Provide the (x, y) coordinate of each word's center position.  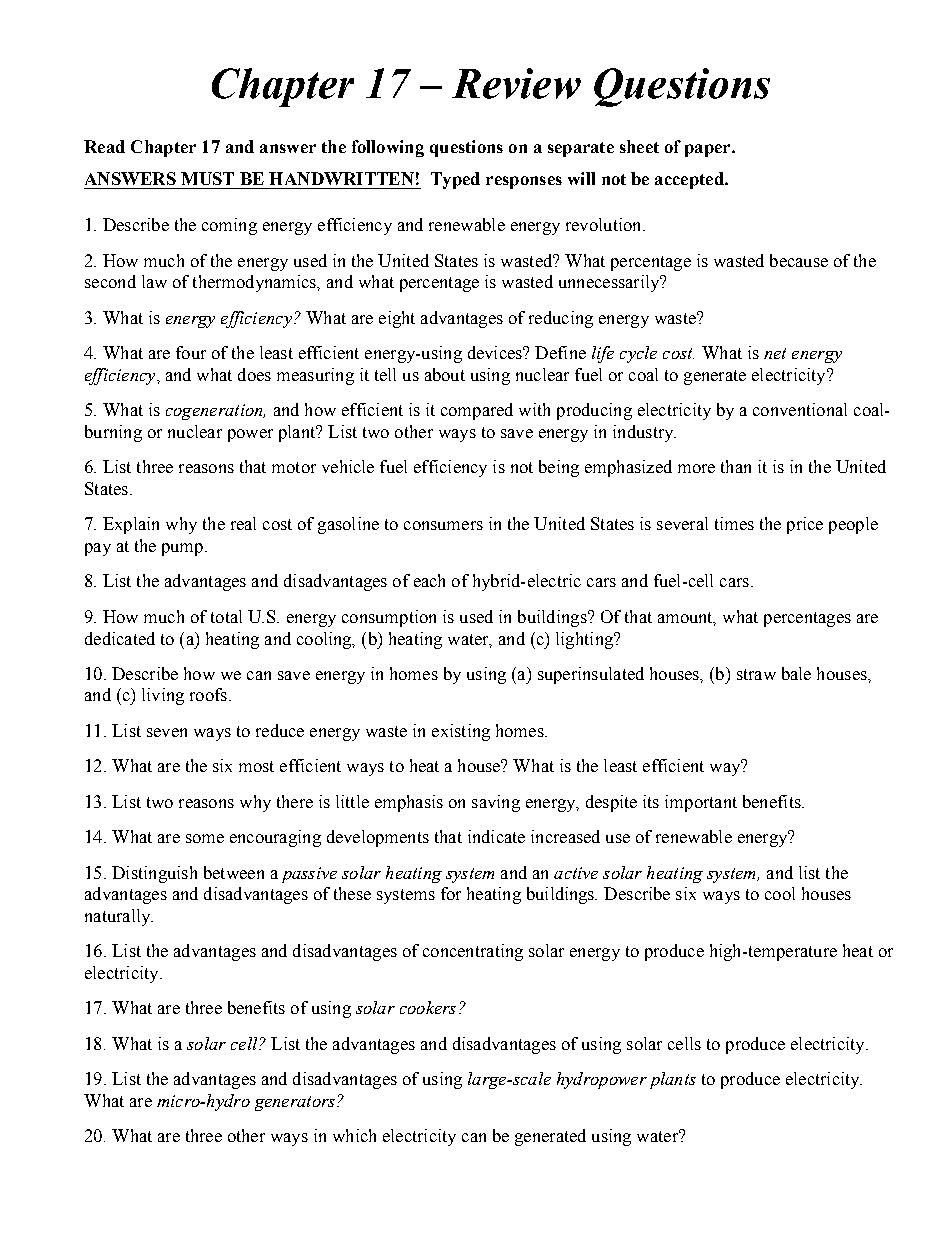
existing (461, 732)
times (734, 523)
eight (397, 319)
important (701, 803)
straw (756, 674)
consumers (443, 525)
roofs (208, 694)
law (154, 281)
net (775, 353)
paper (709, 150)
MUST (207, 178)
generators (295, 1103)
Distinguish (154, 874)
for (451, 893)
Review (516, 83)
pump (184, 549)
